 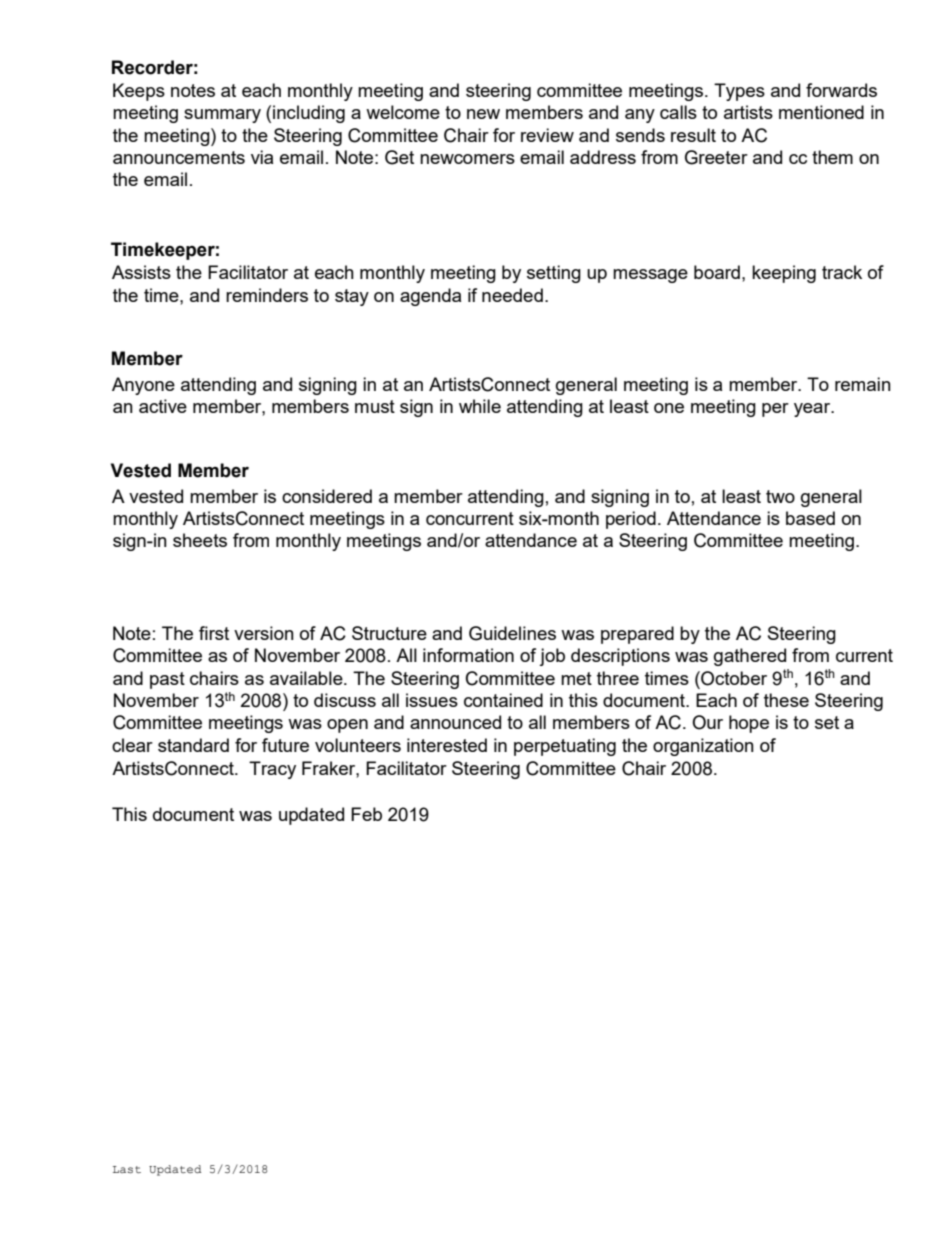 I want to click on Last, so click(x=127, y=1169).
